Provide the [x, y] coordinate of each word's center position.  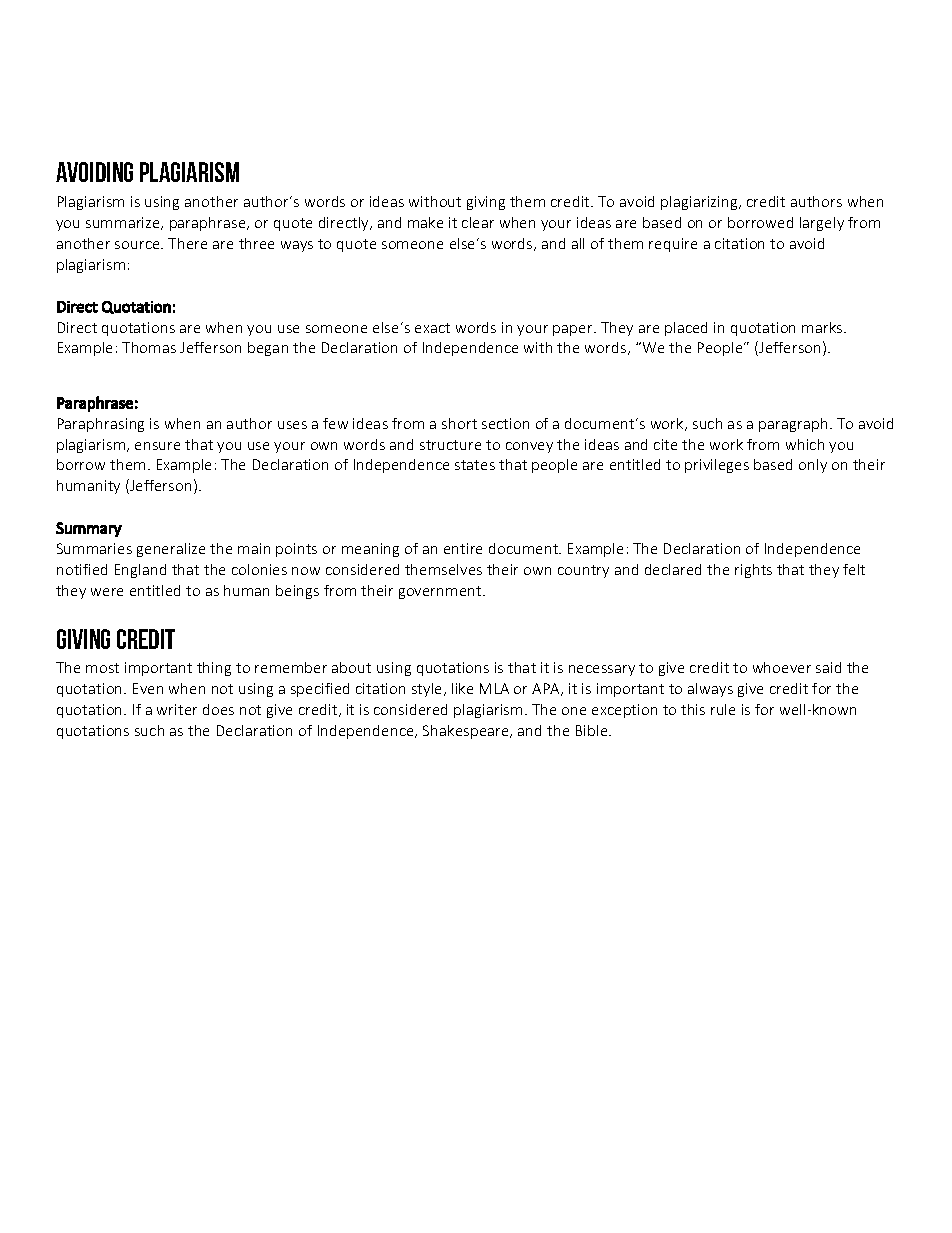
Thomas [149, 347]
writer [177, 709]
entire [463, 548]
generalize [171, 550]
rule [723, 709]
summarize [124, 223]
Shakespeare [467, 732]
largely [822, 224]
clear [478, 222]
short [459, 423]
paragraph [793, 425]
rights [753, 571]
